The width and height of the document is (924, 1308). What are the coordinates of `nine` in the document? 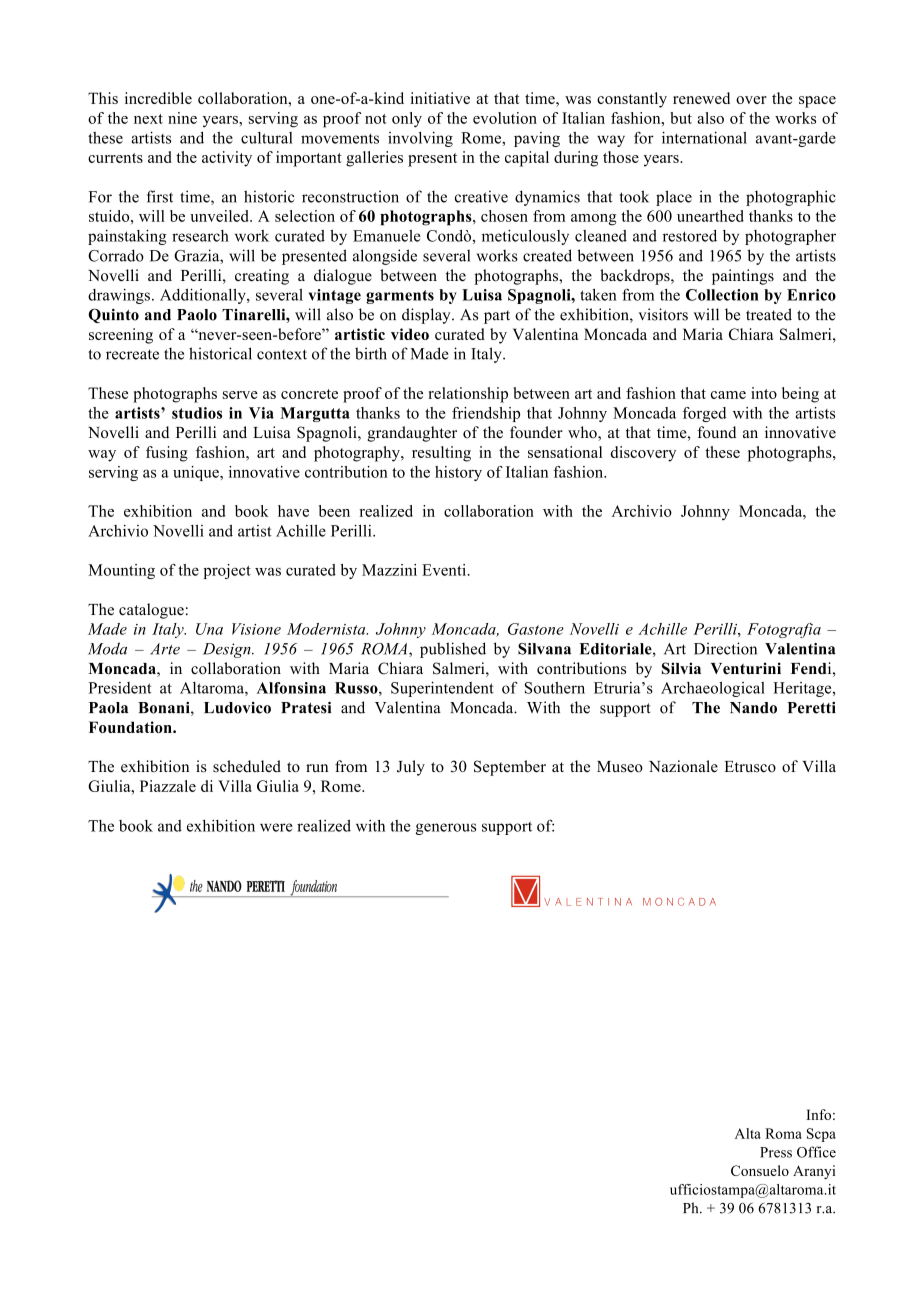 It's located at (182, 118).
